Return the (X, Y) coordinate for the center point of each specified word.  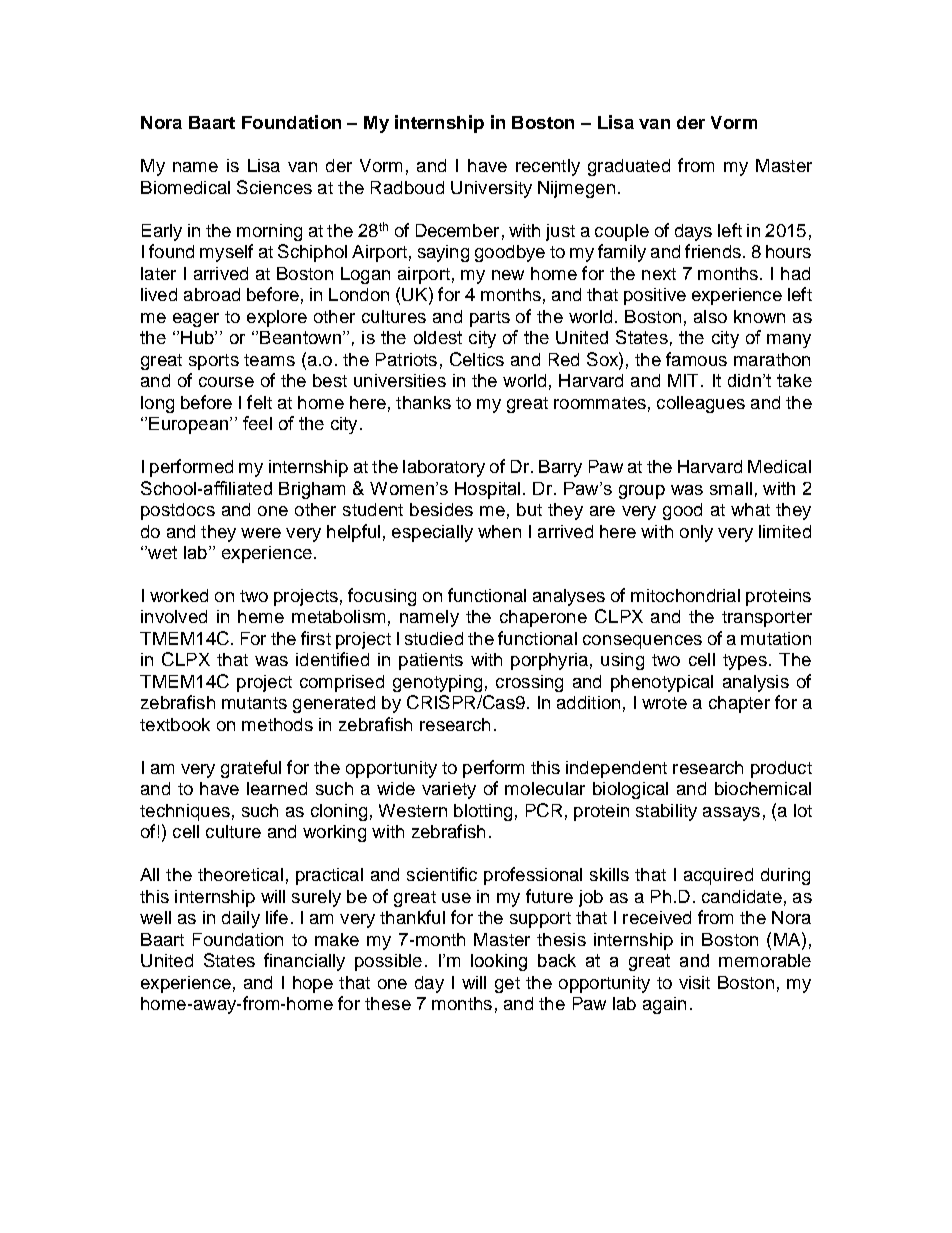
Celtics (477, 359)
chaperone (543, 618)
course (226, 382)
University (491, 189)
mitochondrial (685, 595)
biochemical (763, 788)
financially (304, 962)
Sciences (274, 187)
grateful (251, 769)
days (693, 232)
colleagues (701, 404)
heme (261, 616)
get (507, 985)
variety (449, 790)
